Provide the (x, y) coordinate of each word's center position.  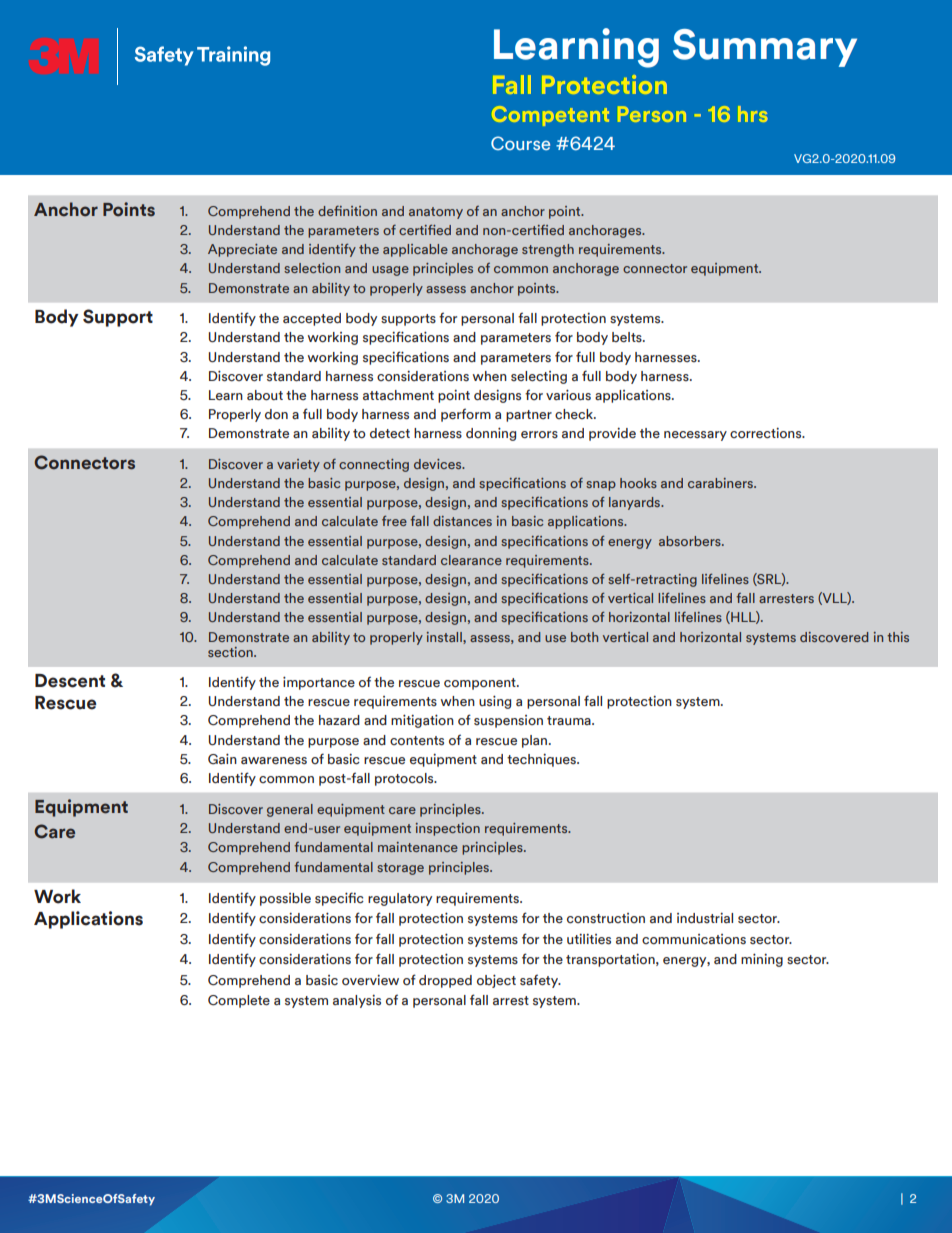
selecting (539, 377)
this (898, 637)
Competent (550, 116)
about (265, 395)
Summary (765, 48)
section (231, 652)
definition (347, 211)
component (481, 684)
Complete (239, 1001)
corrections (767, 433)
